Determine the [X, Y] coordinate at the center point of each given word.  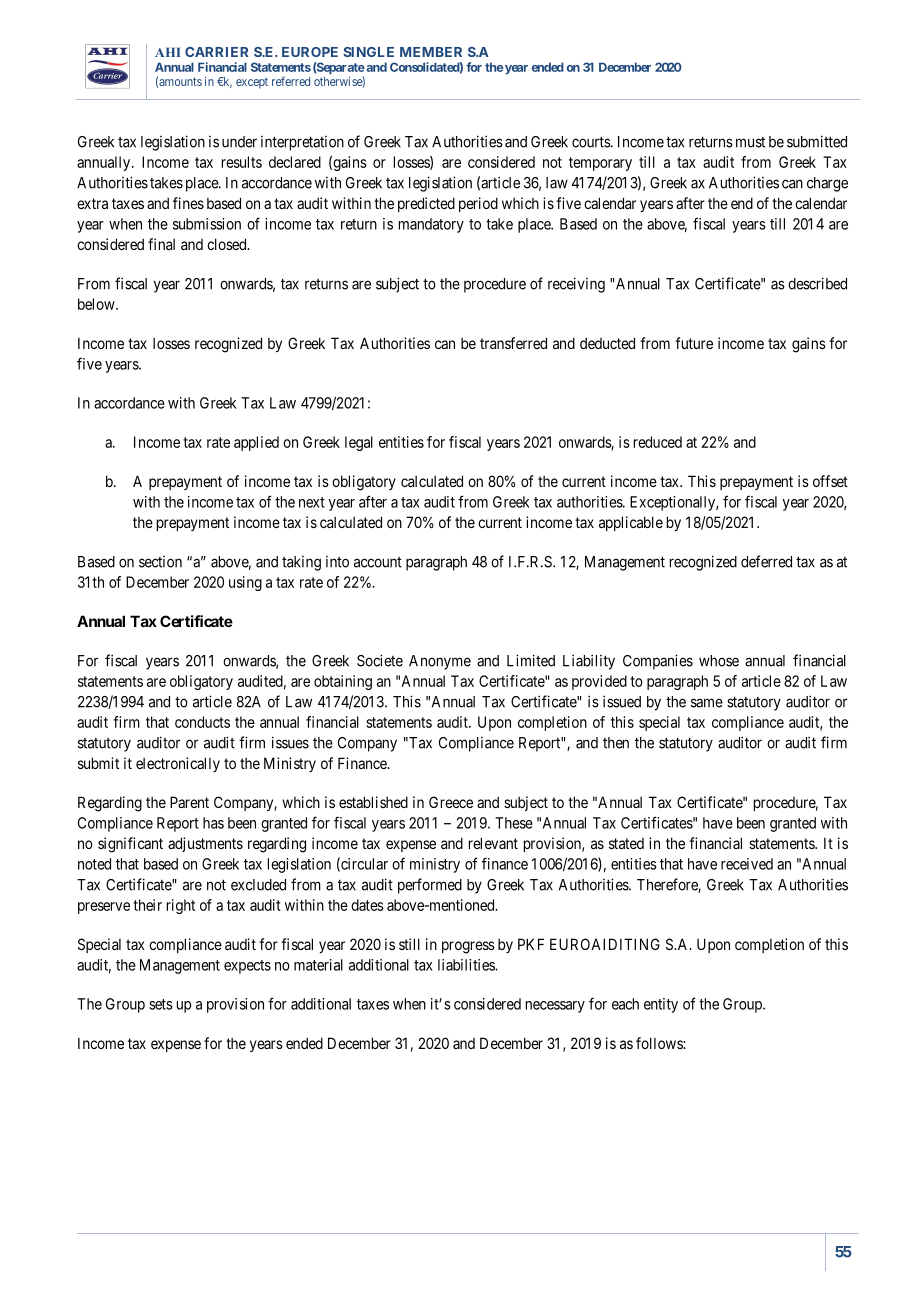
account [378, 562]
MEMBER [431, 52]
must [750, 142]
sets [161, 1004]
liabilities [467, 965]
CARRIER [216, 52]
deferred [766, 561]
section [160, 562]
